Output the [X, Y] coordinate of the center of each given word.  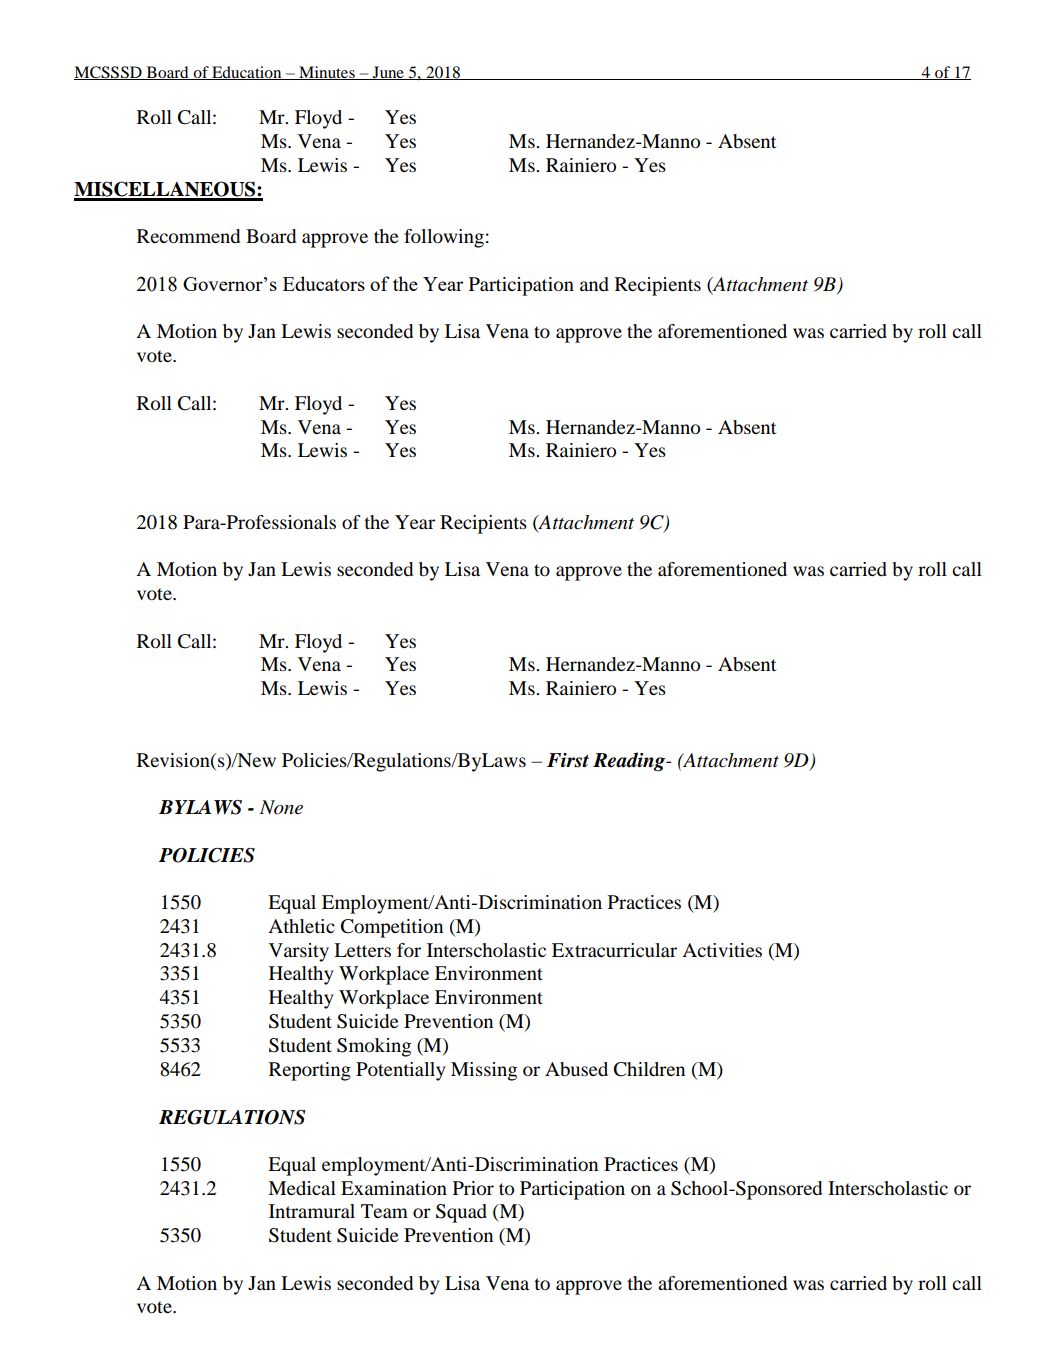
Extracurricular [614, 950]
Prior [473, 1188]
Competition [392, 928]
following [444, 238]
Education [247, 73]
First [568, 760]
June [388, 73]
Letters [362, 950]
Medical [302, 1188]
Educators [324, 283]
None [281, 807]
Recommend [188, 236]
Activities [722, 950]
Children [649, 1069]
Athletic [301, 926]
